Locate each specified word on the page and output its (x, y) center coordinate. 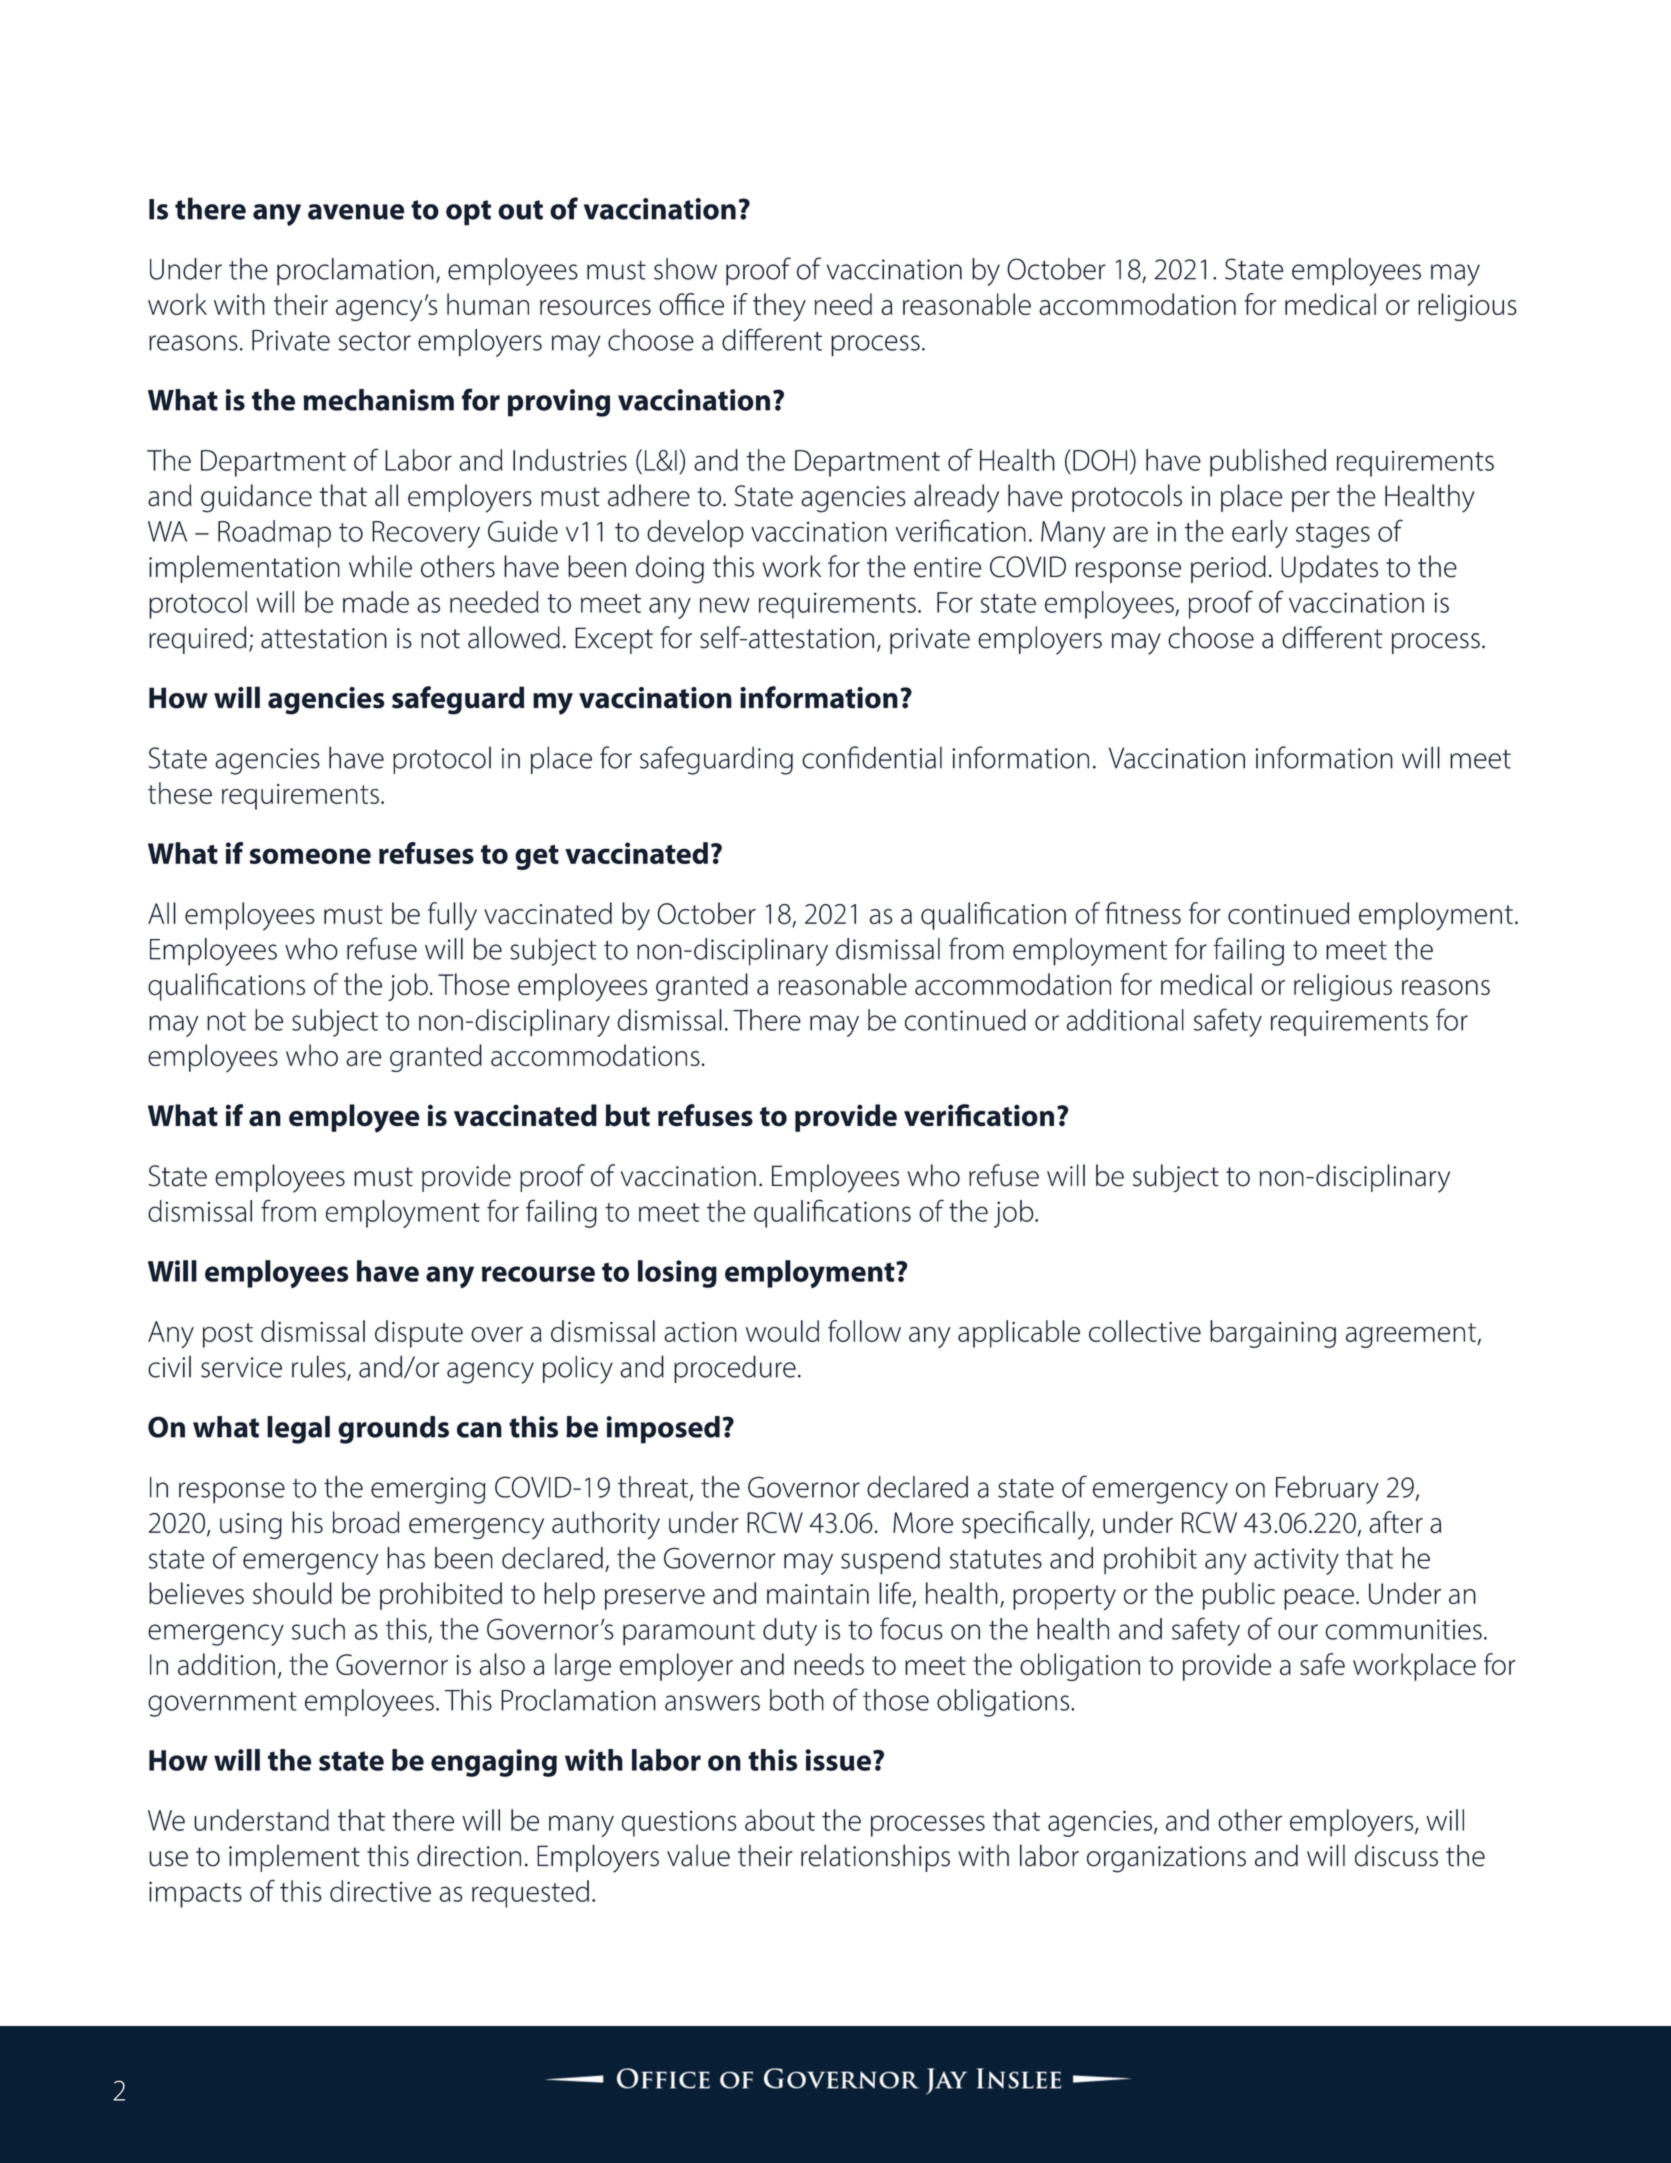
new (725, 605)
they (779, 307)
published (1268, 463)
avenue (356, 212)
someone (310, 856)
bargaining (1273, 1334)
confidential (872, 757)
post (228, 1335)
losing (677, 1274)
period (1228, 569)
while (380, 566)
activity (1296, 1561)
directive (380, 1891)
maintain (818, 1594)
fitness (1143, 913)
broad (366, 1522)
